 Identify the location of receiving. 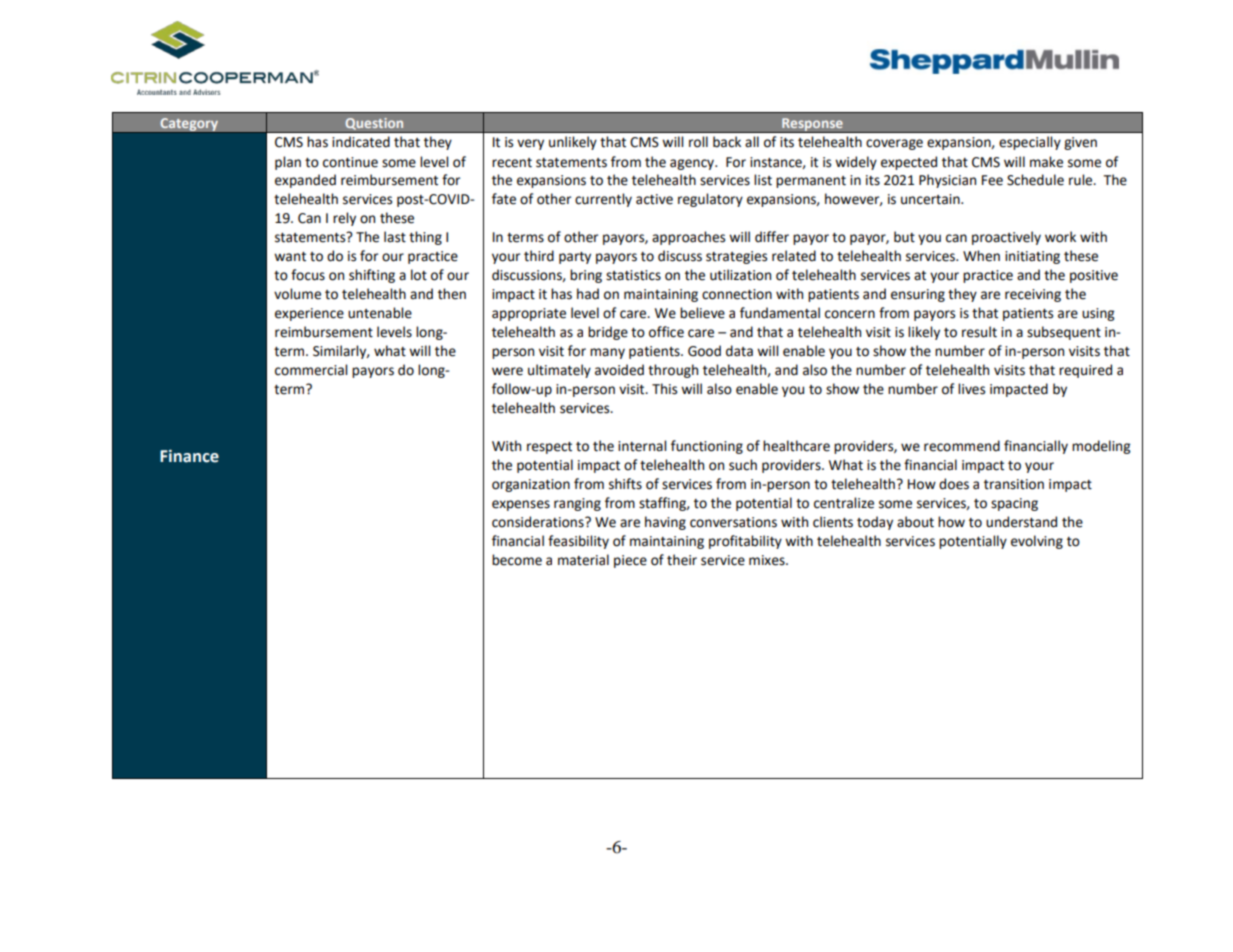
(1033, 295).
